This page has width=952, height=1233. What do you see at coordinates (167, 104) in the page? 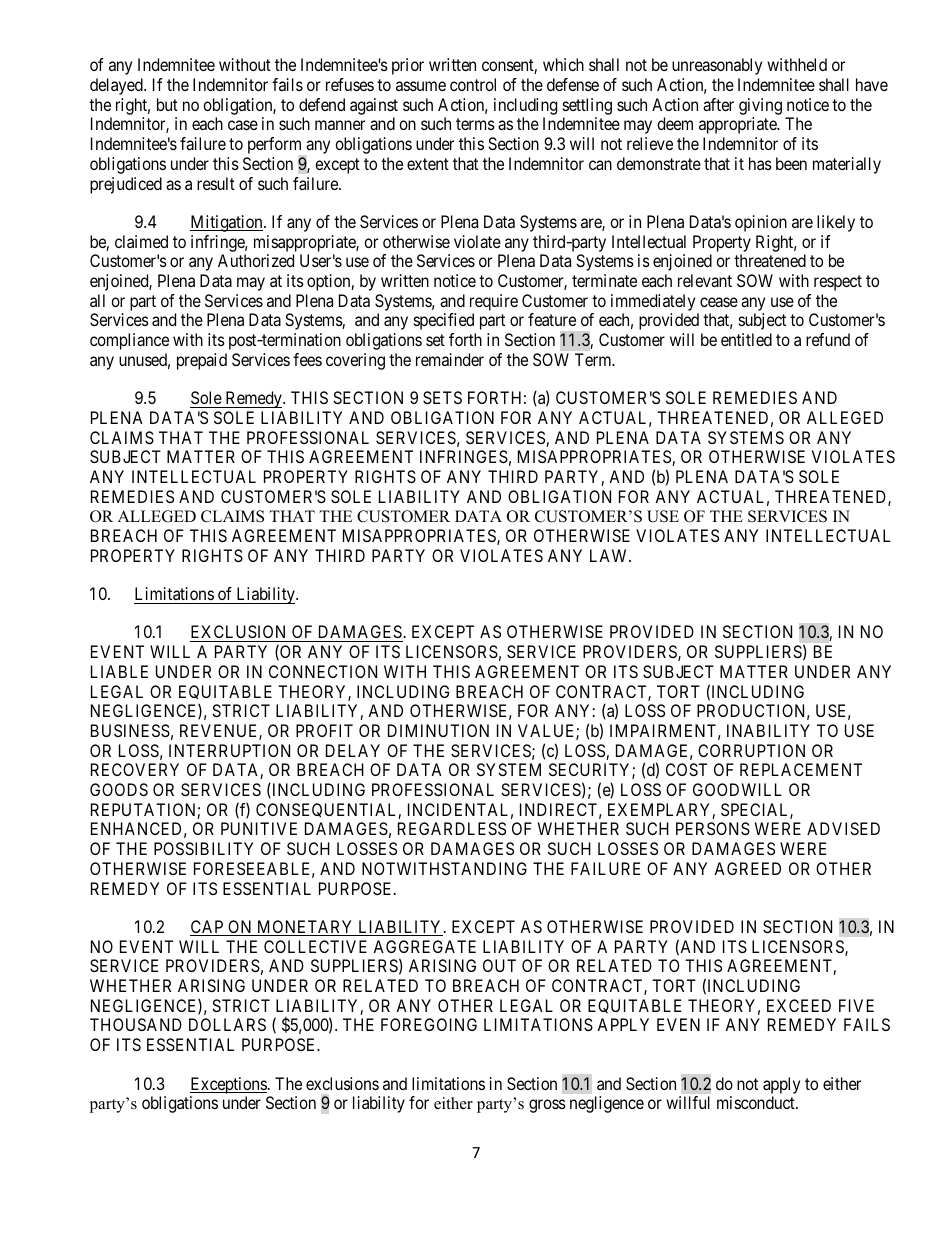
I see `but` at bounding box center [167, 104].
